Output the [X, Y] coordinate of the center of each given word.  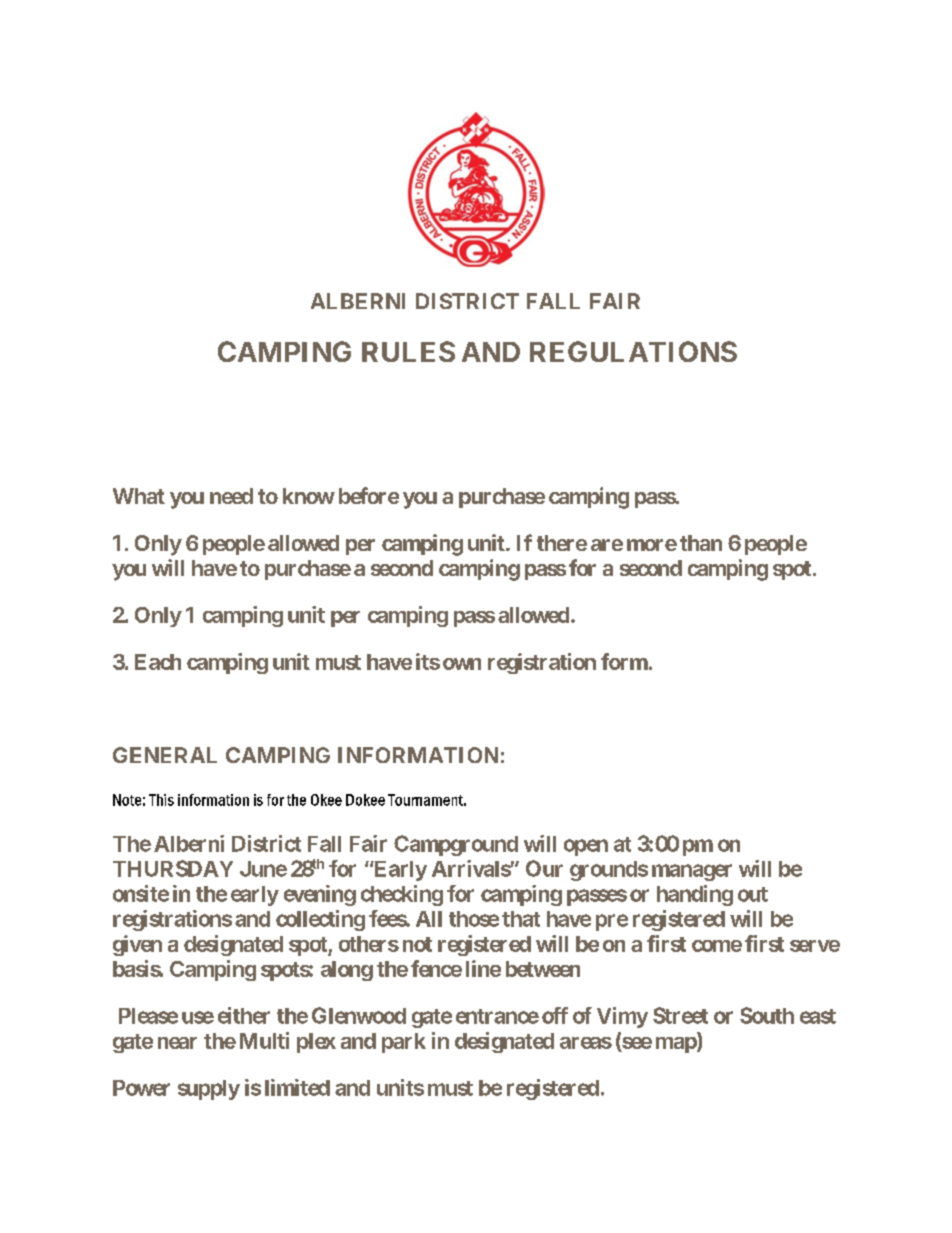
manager [692, 872]
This [161, 800]
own [462, 664]
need [231, 496]
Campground [456, 845]
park [404, 1043]
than [701, 543]
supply [209, 1090]
